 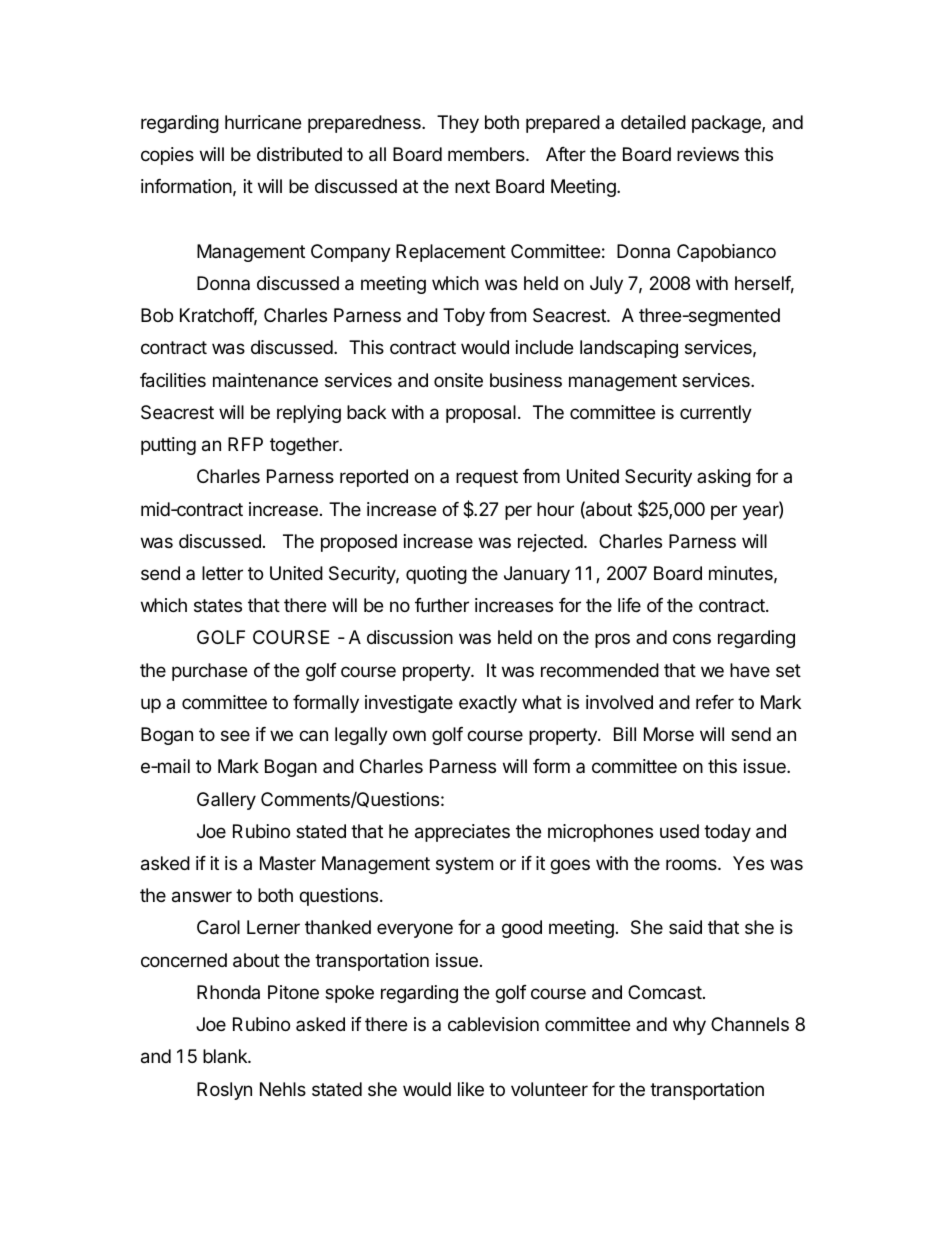 I want to click on reviews, so click(x=708, y=154).
